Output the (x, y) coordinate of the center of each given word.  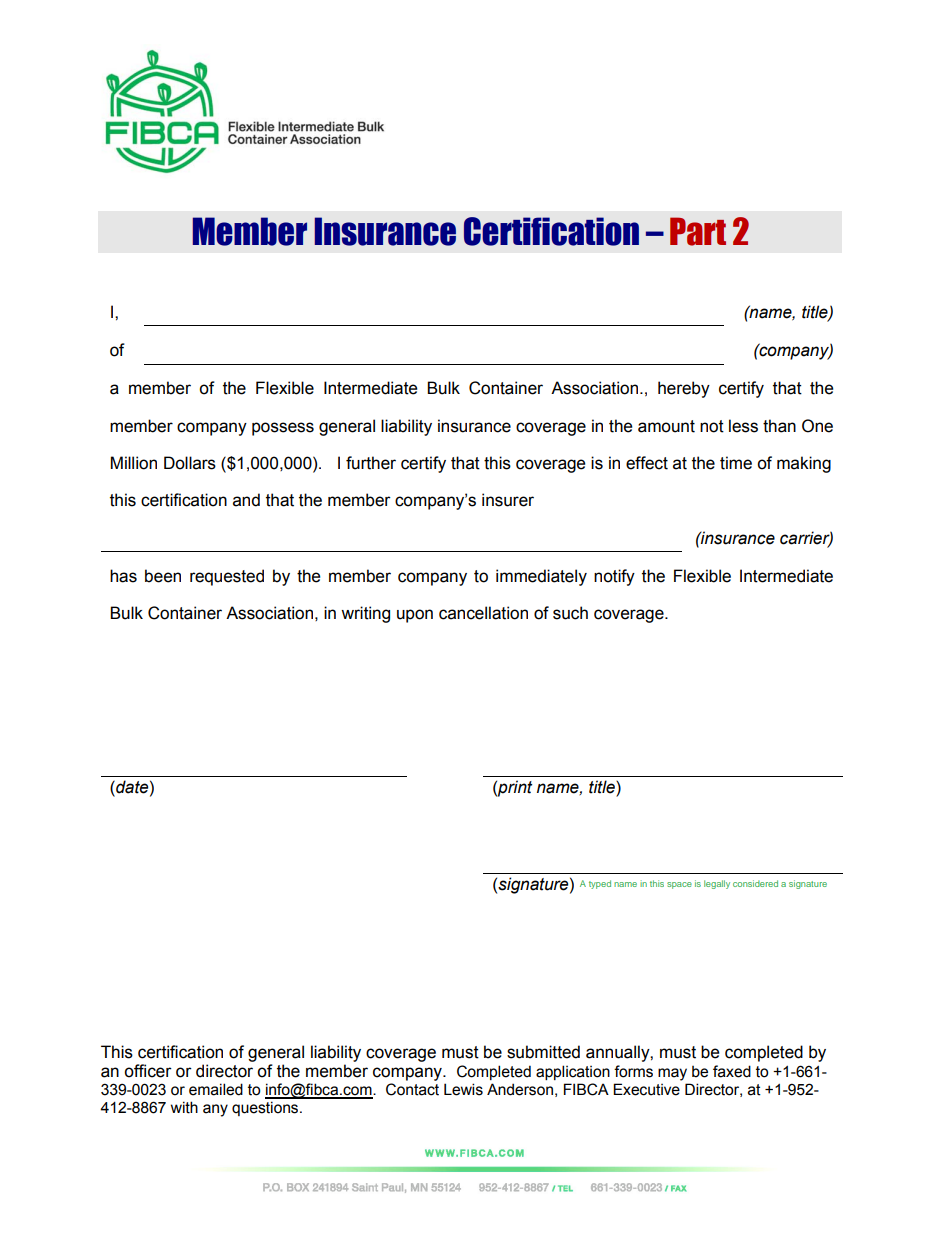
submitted (543, 1052)
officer (148, 1071)
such (570, 613)
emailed (216, 1089)
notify (614, 577)
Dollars (190, 463)
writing (365, 614)
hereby (684, 389)
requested (227, 577)
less (743, 426)
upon (415, 616)
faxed (732, 1071)
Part (698, 231)
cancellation (483, 613)
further (371, 463)
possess (283, 429)
